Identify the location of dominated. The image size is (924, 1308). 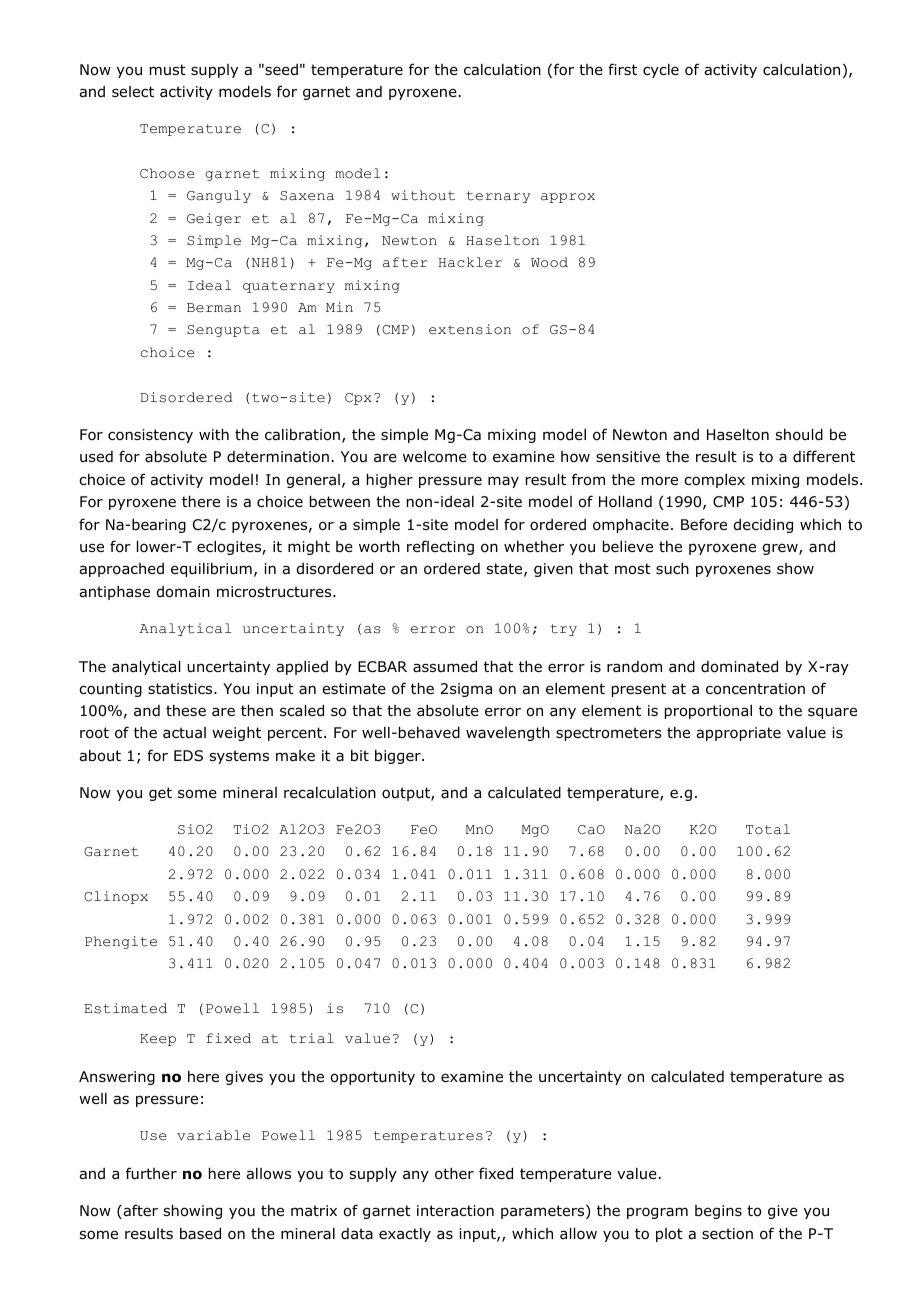
(739, 667).
